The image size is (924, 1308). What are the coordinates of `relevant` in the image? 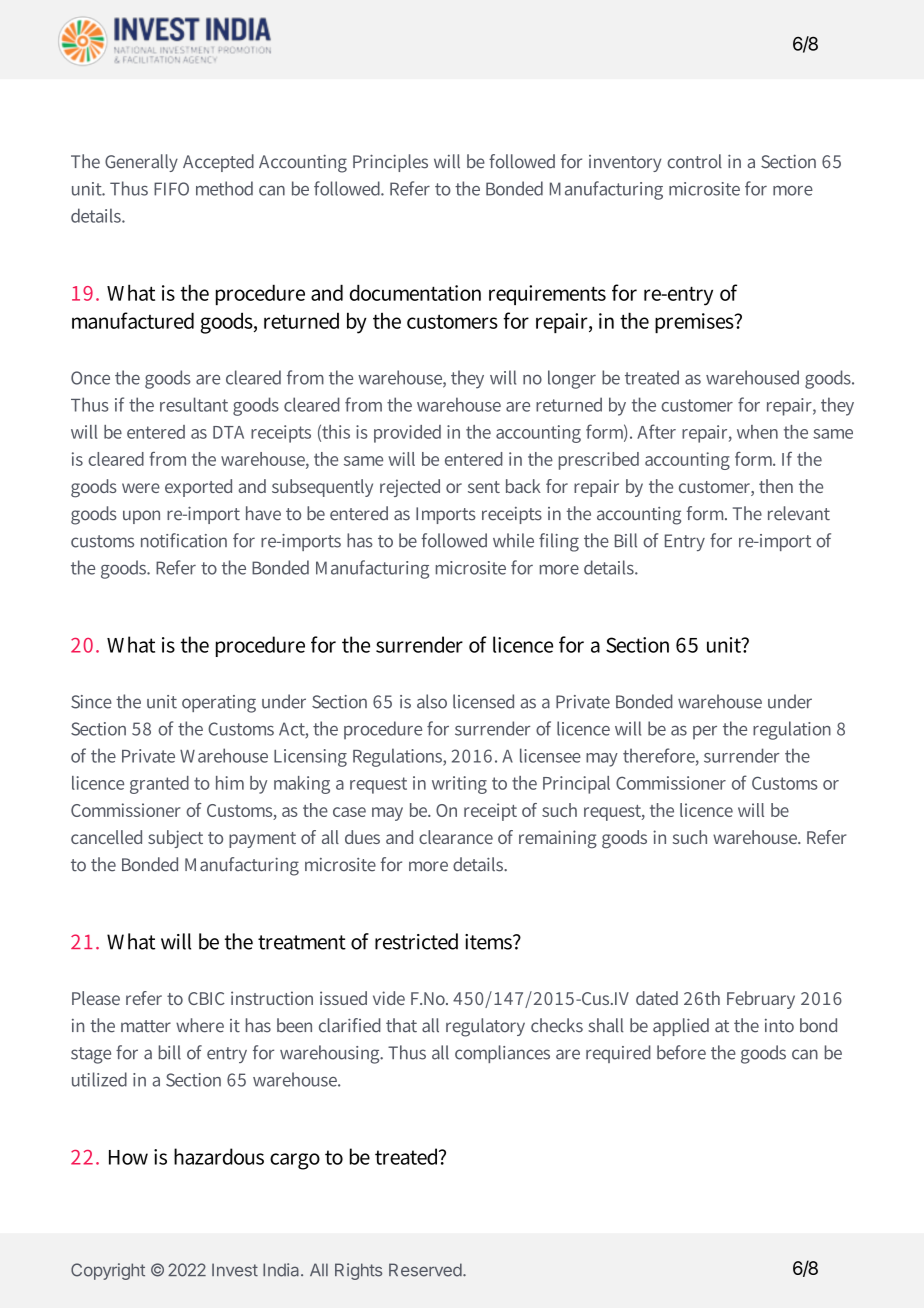 It's located at (799, 513).
